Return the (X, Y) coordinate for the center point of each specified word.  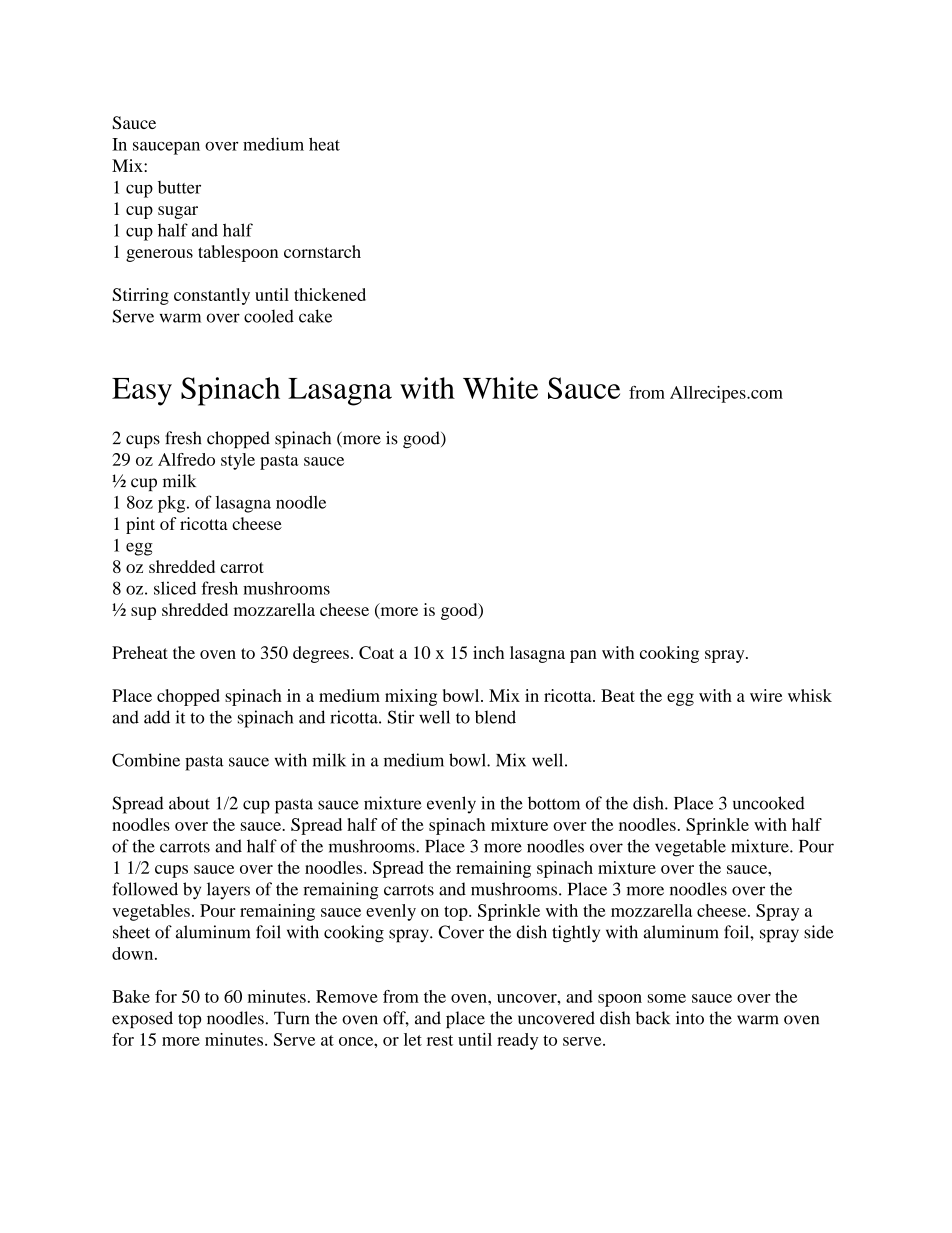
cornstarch (322, 251)
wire (766, 695)
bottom (554, 803)
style (238, 461)
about (189, 803)
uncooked (769, 803)
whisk (810, 695)
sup (143, 613)
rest (440, 1040)
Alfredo (186, 459)
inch (488, 652)
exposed (142, 1020)
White (500, 388)
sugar (178, 212)
